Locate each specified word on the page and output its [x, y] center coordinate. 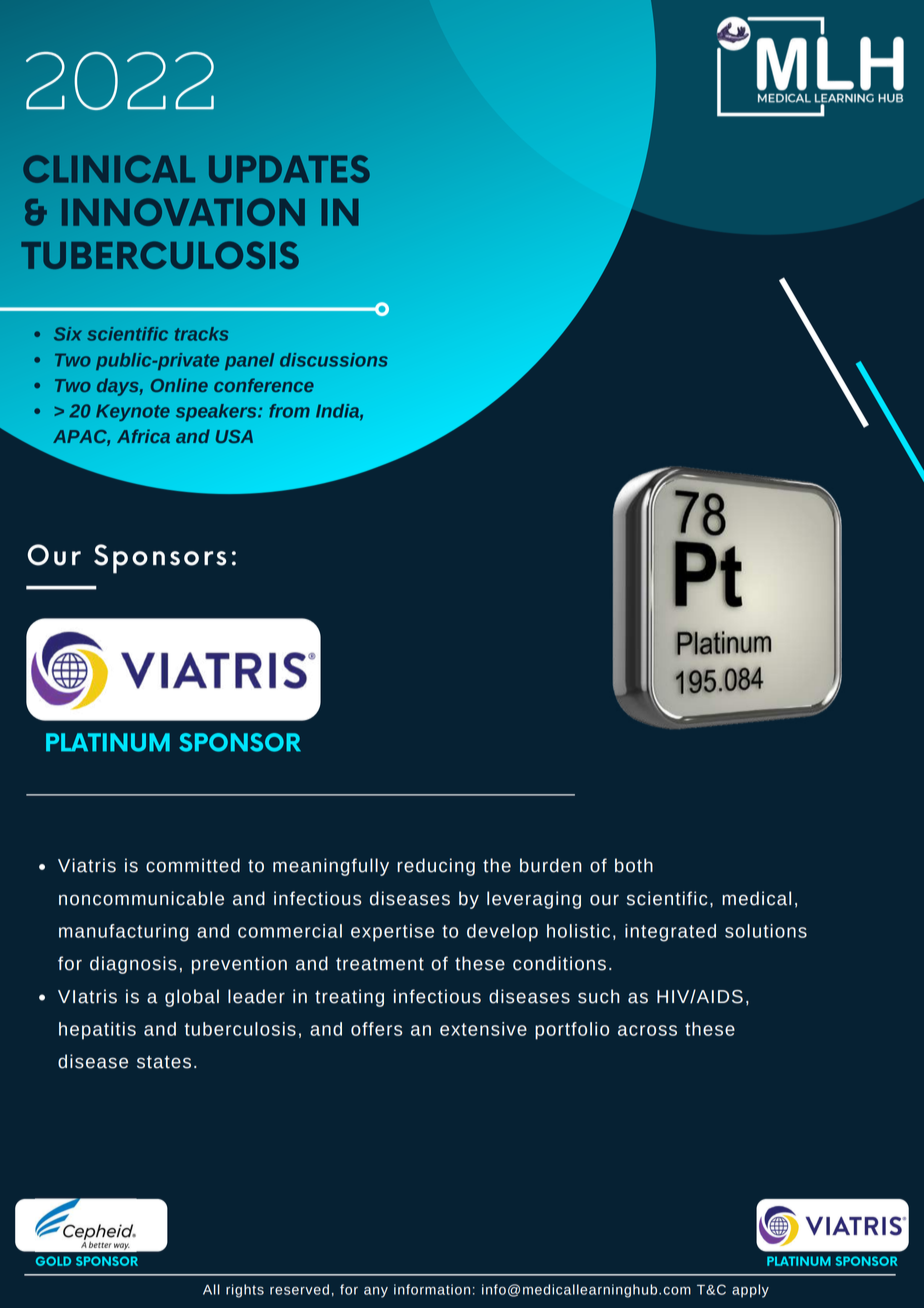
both [634, 865]
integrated [670, 933]
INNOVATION [183, 212]
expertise [392, 933]
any [376, 1292]
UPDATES [289, 169]
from [289, 411]
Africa [143, 436]
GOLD [53, 1261]
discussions [334, 360]
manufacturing [123, 933]
